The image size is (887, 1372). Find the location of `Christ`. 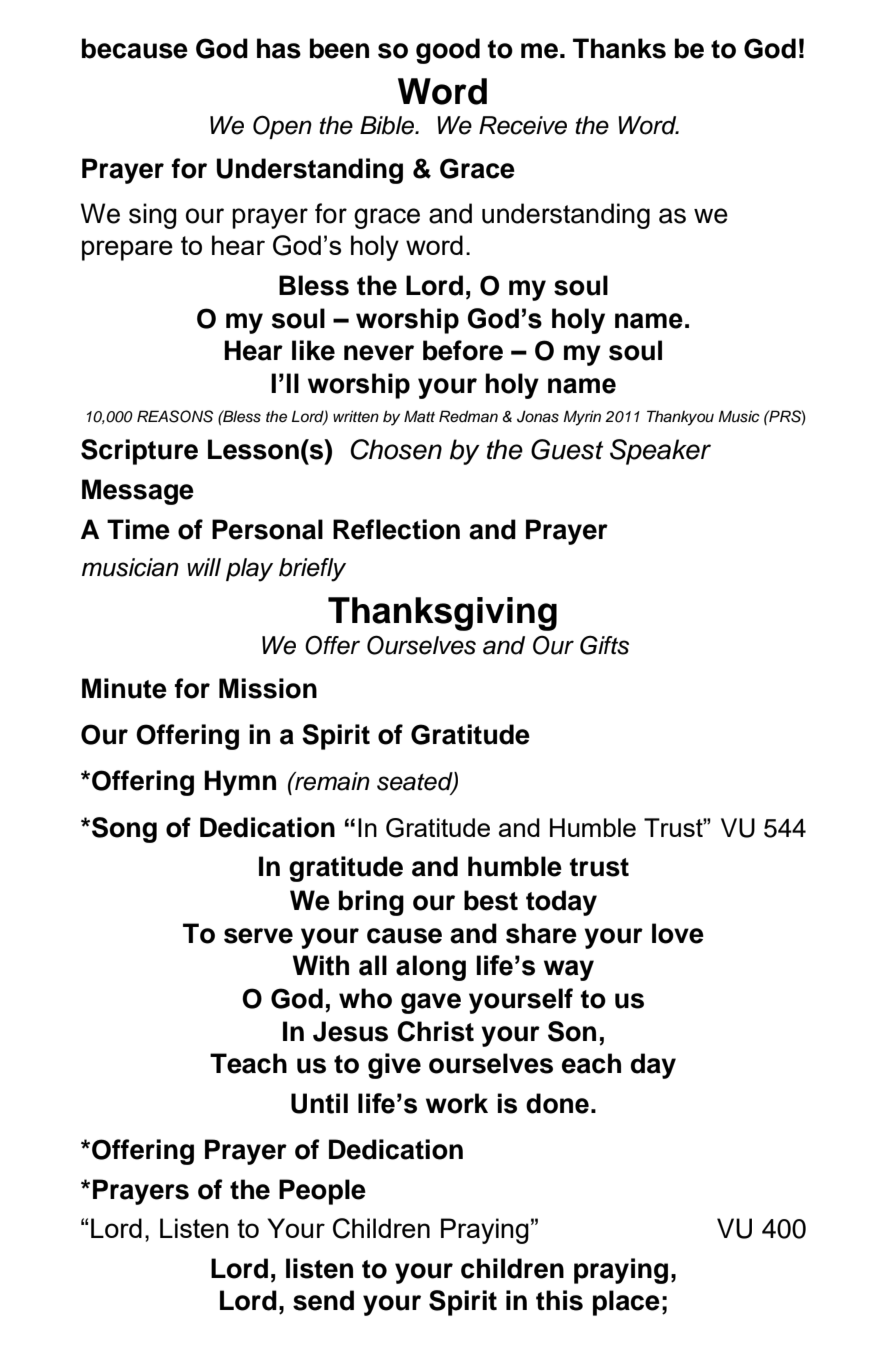

Christ is located at coordinates (435, 1031).
